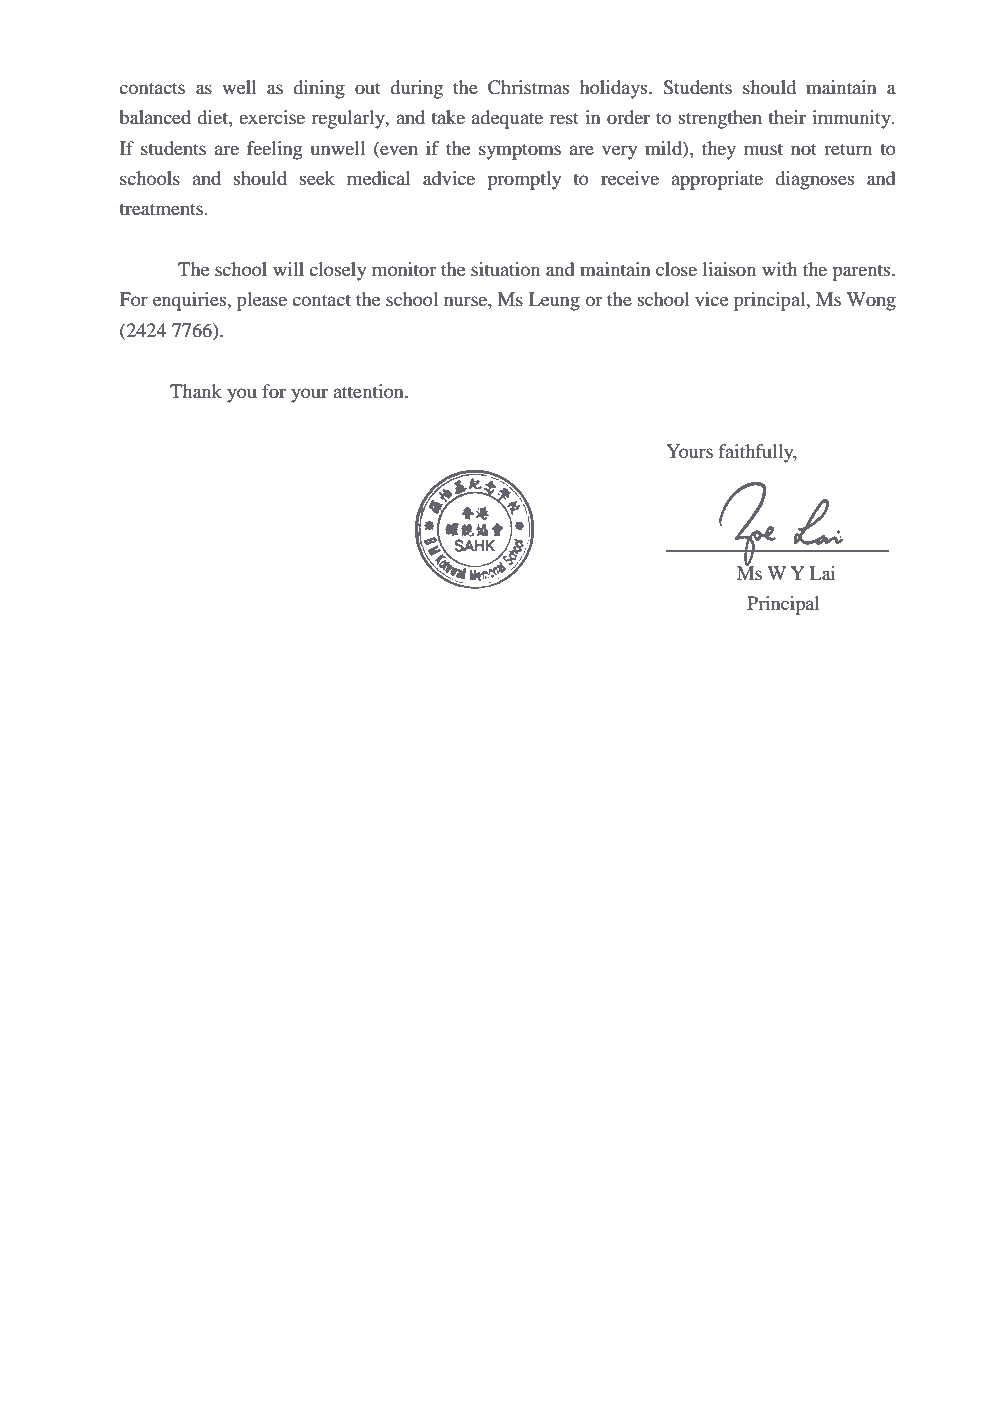 The height and width of the page is (1420, 1004). What do you see at coordinates (528, 87) in the page?
I see `Christmas` at bounding box center [528, 87].
